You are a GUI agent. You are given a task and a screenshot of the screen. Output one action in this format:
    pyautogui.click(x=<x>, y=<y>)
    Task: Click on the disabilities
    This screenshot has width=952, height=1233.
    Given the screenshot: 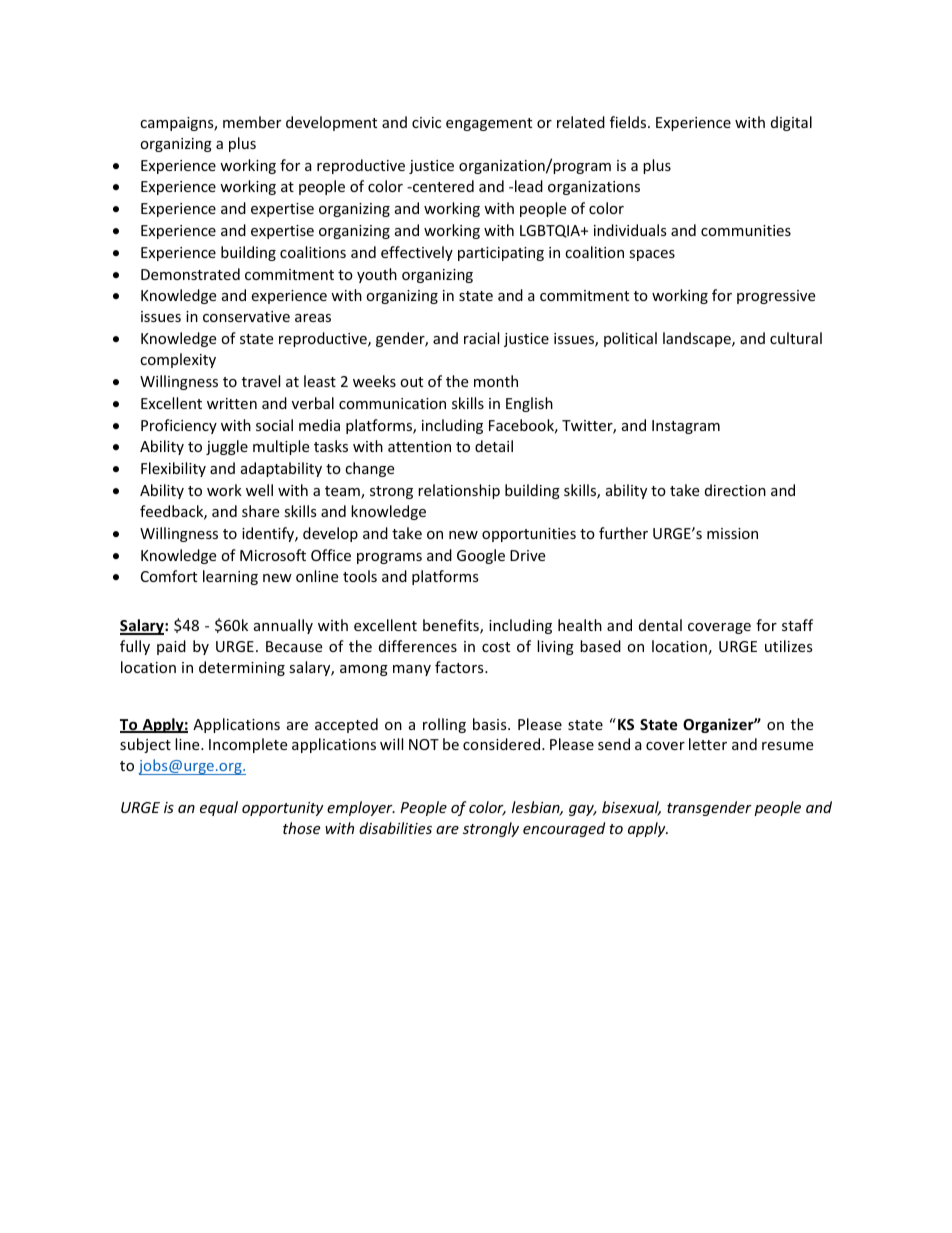 What is the action you would take?
    pyautogui.click(x=395, y=828)
